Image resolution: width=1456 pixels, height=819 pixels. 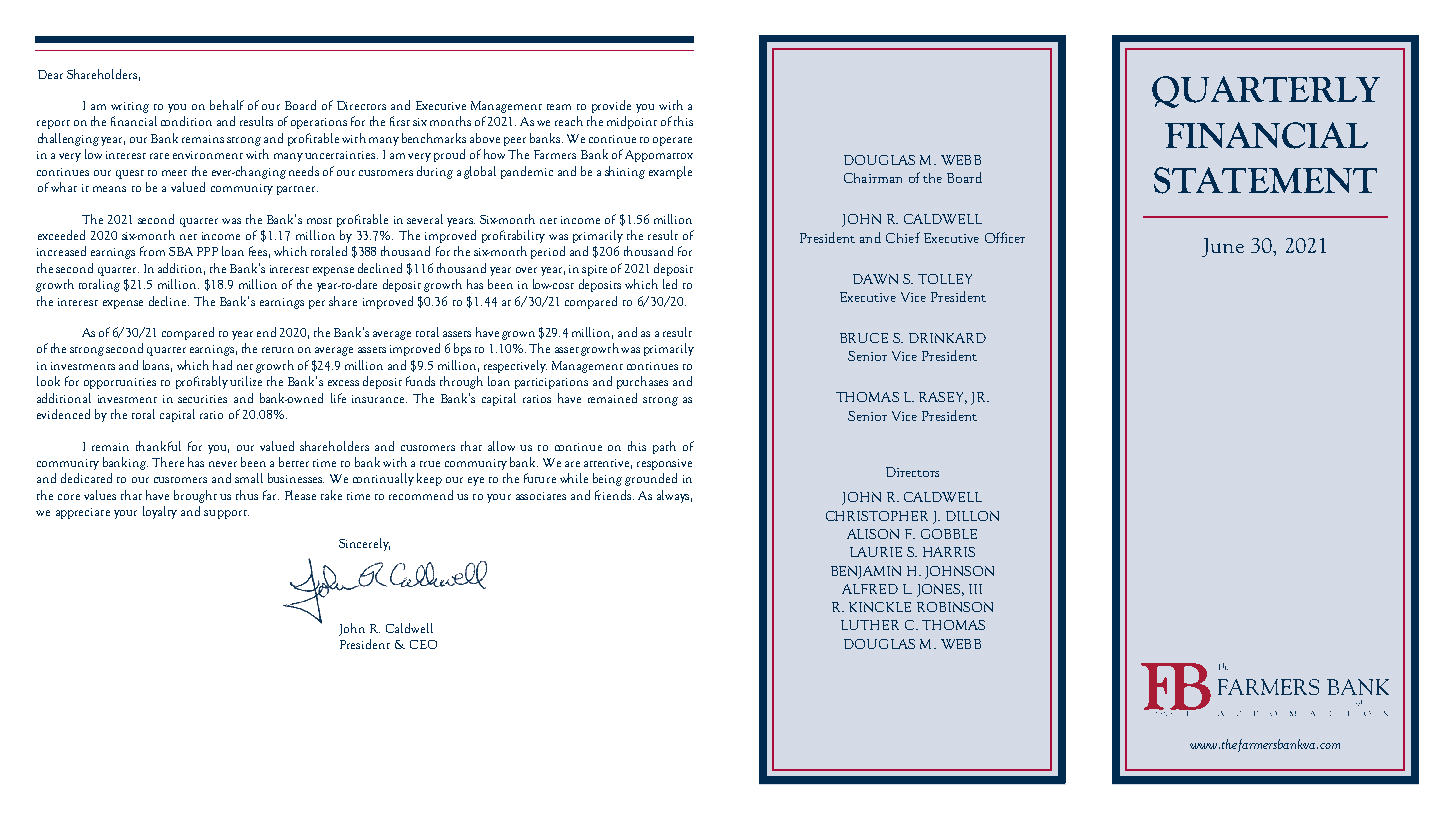 I want to click on ROBINSON, so click(x=955, y=607).
